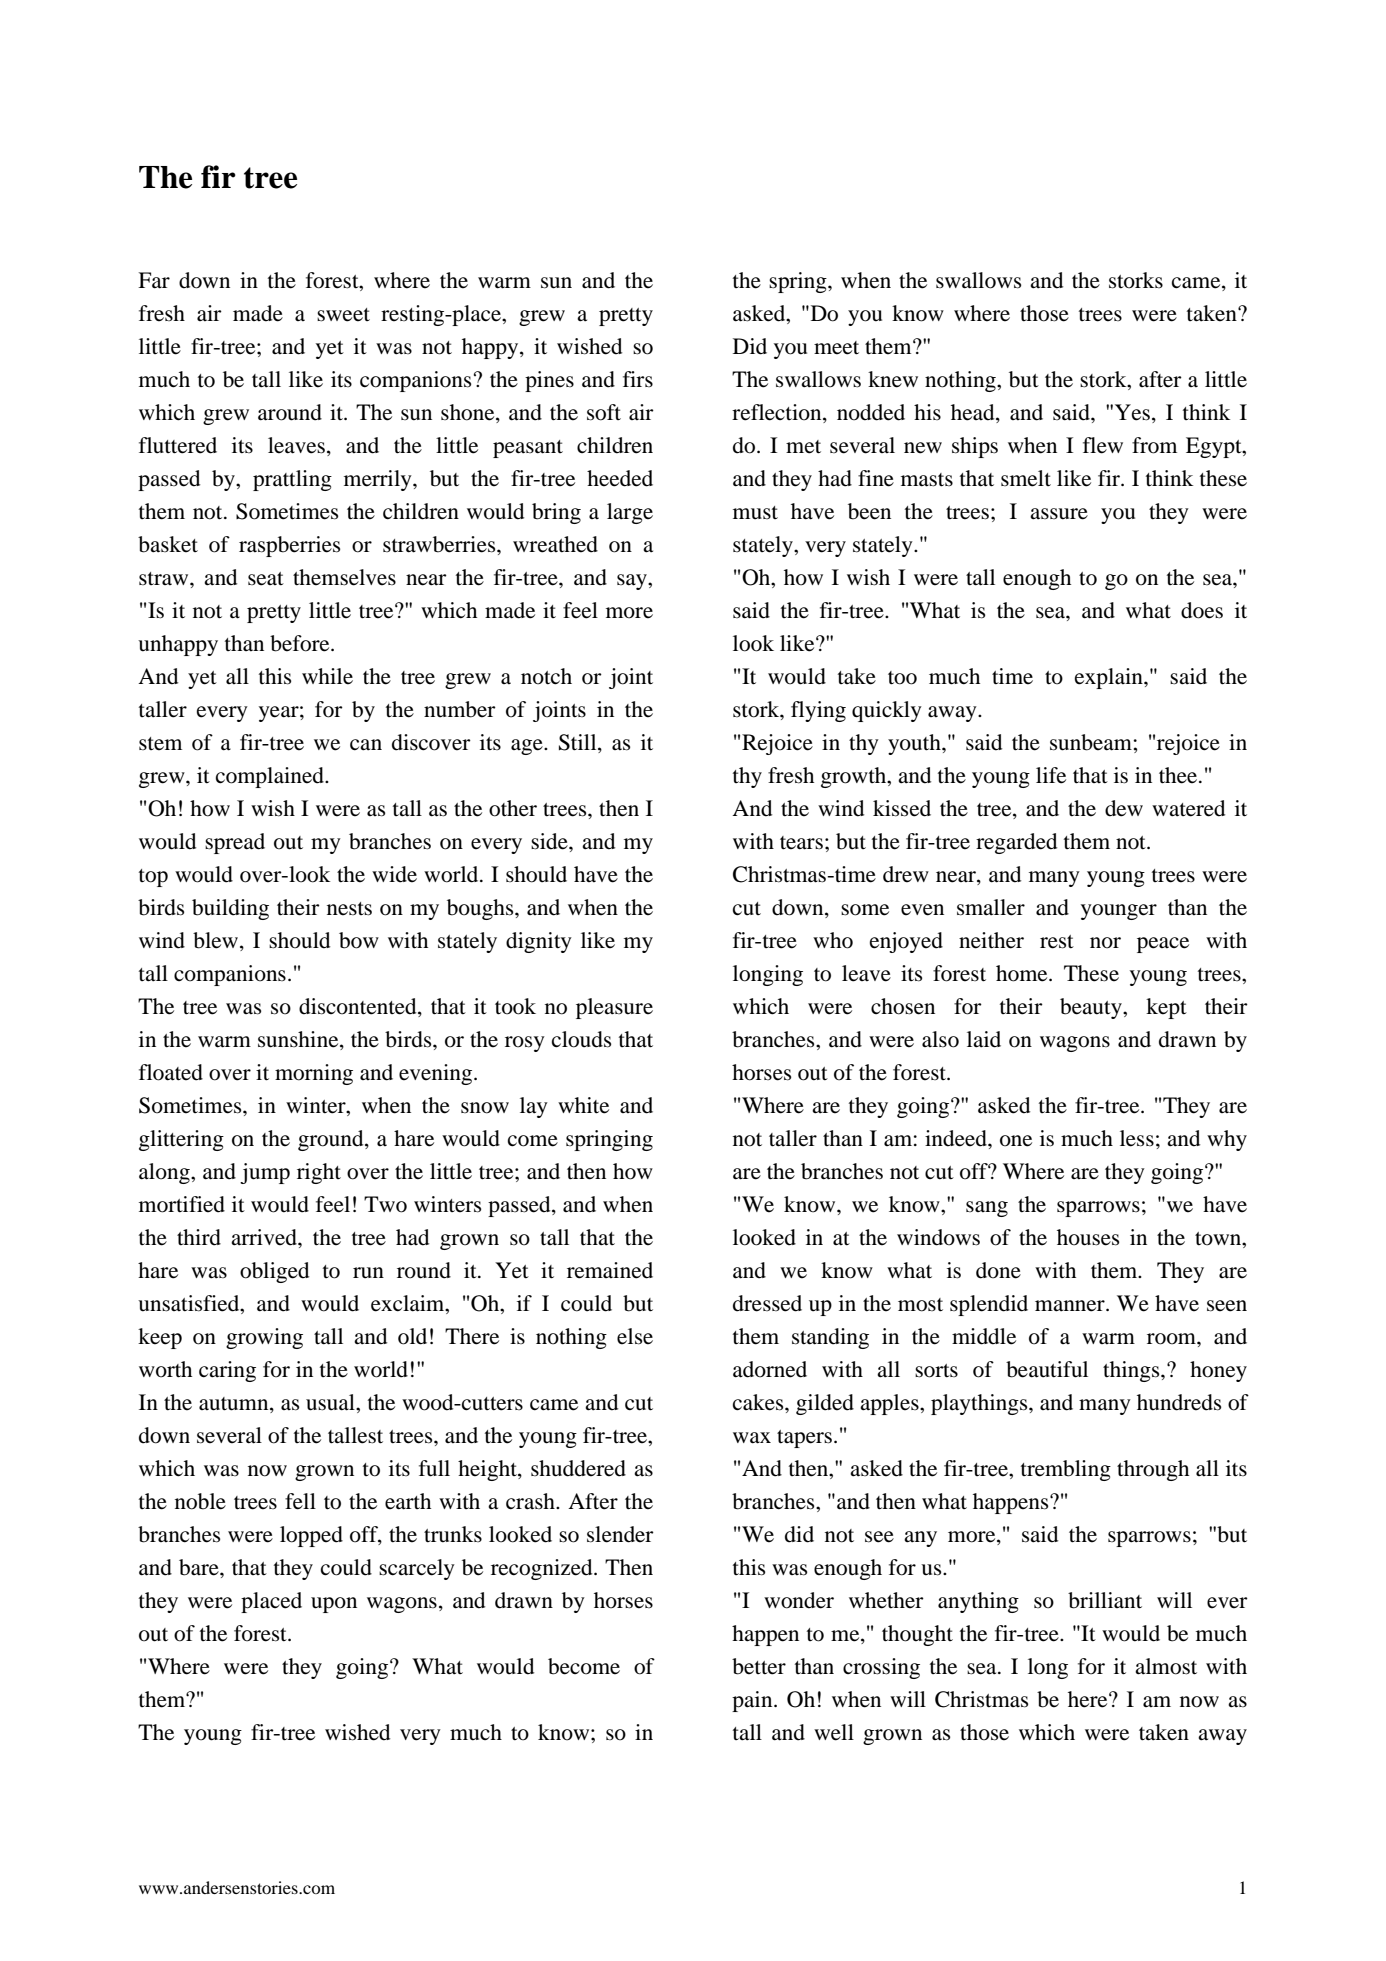  I want to click on upon, so click(334, 1605).
